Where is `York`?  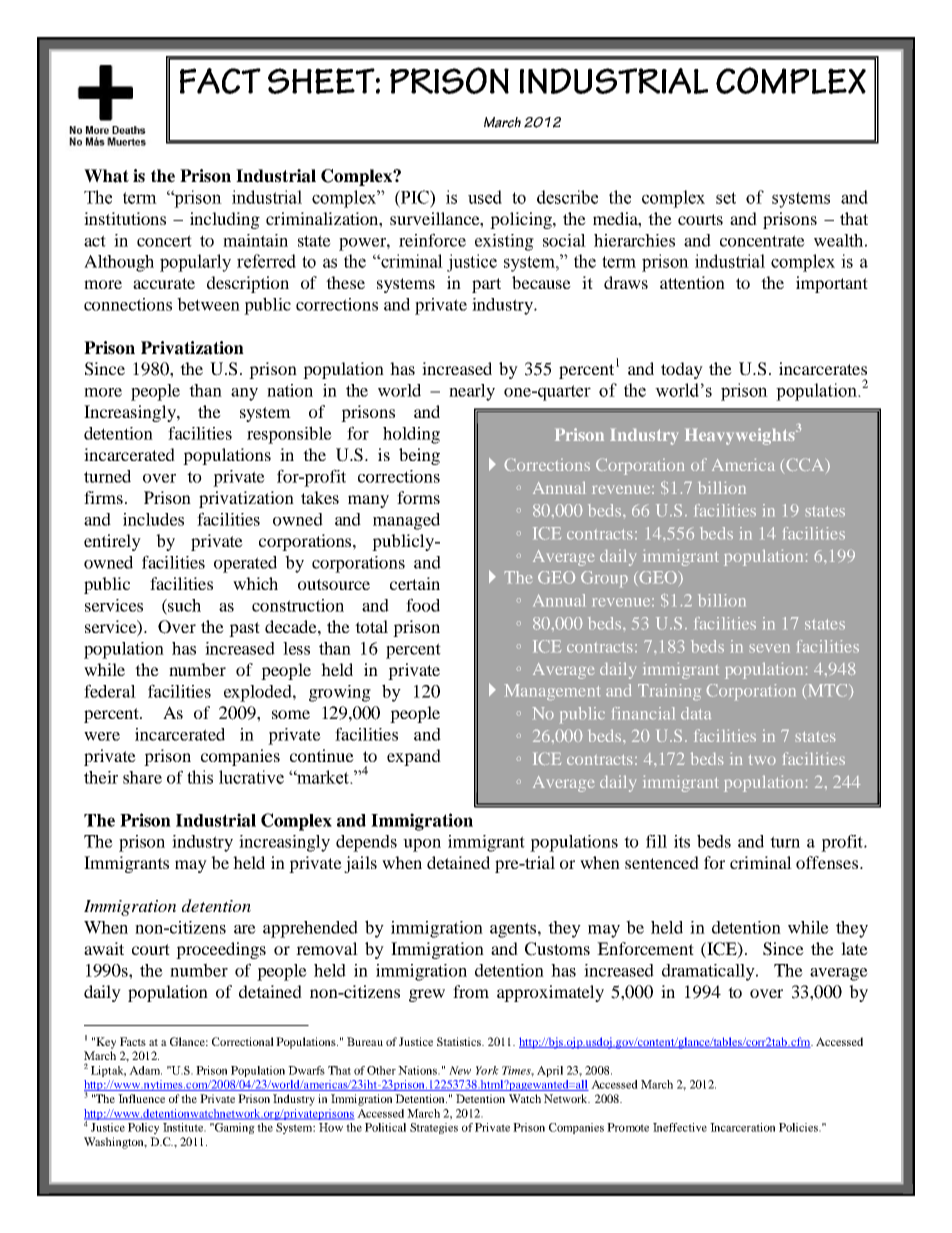
York is located at coordinates (487, 1070).
